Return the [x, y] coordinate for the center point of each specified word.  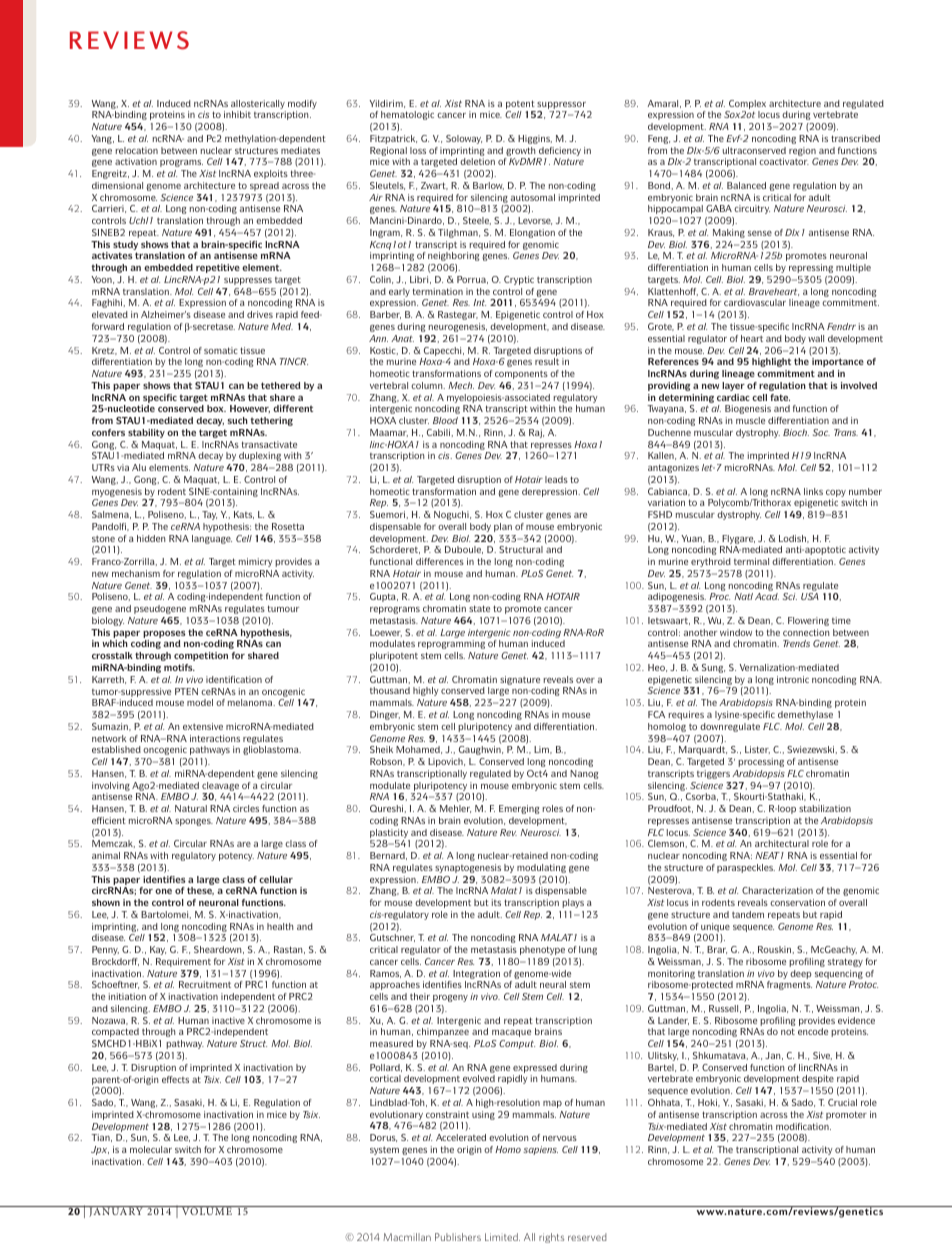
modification [803, 1126]
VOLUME [207, 1210]
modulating [541, 868]
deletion [477, 161]
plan [503, 527]
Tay [209, 515]
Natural [191, 808]
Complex [747, 104]
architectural [782, 843]
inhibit [237, 114]
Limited [502, 1237]
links [813, 491]
